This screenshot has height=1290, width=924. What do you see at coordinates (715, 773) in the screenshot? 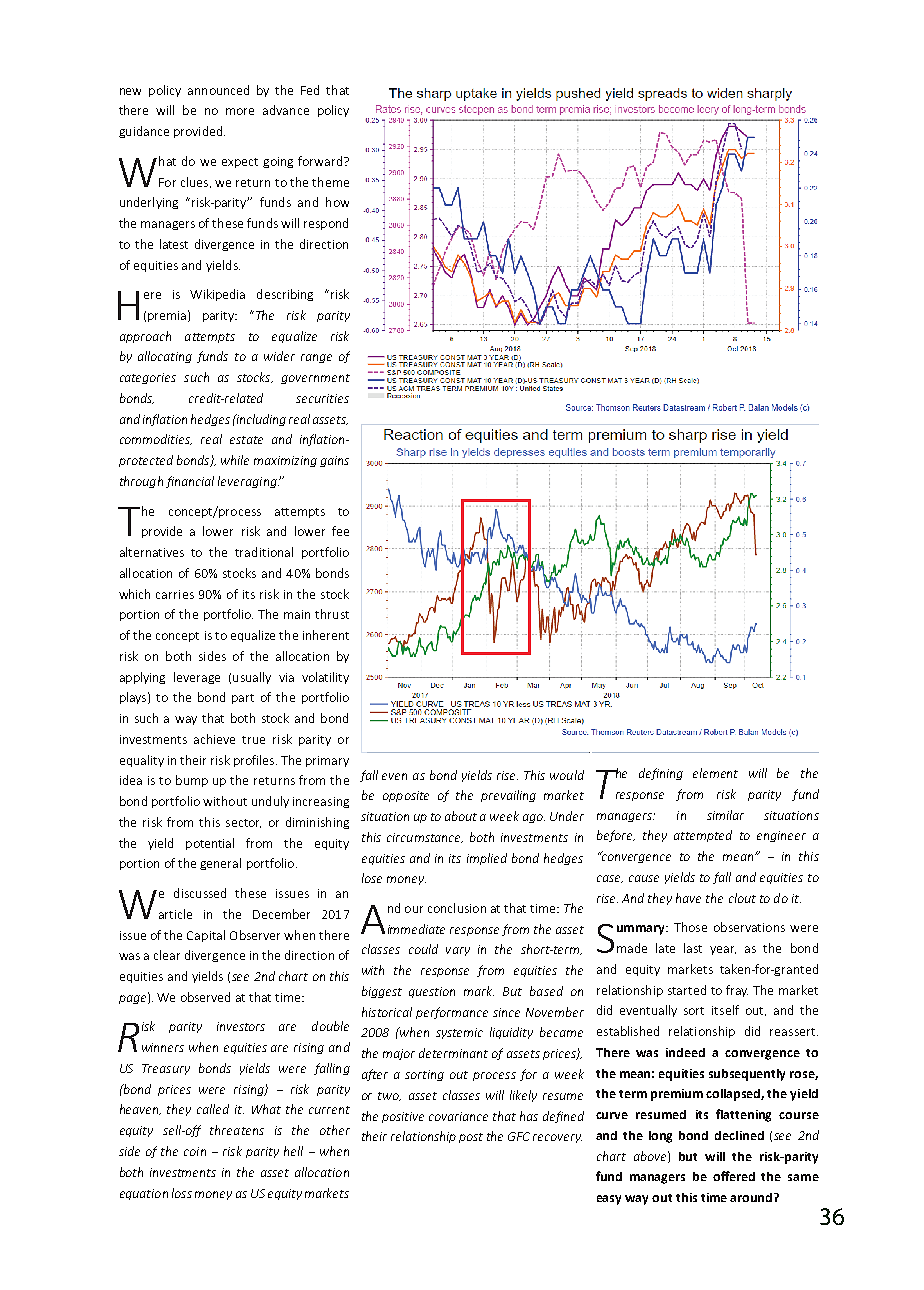
I see `element` at bounding box center [715, 773].
